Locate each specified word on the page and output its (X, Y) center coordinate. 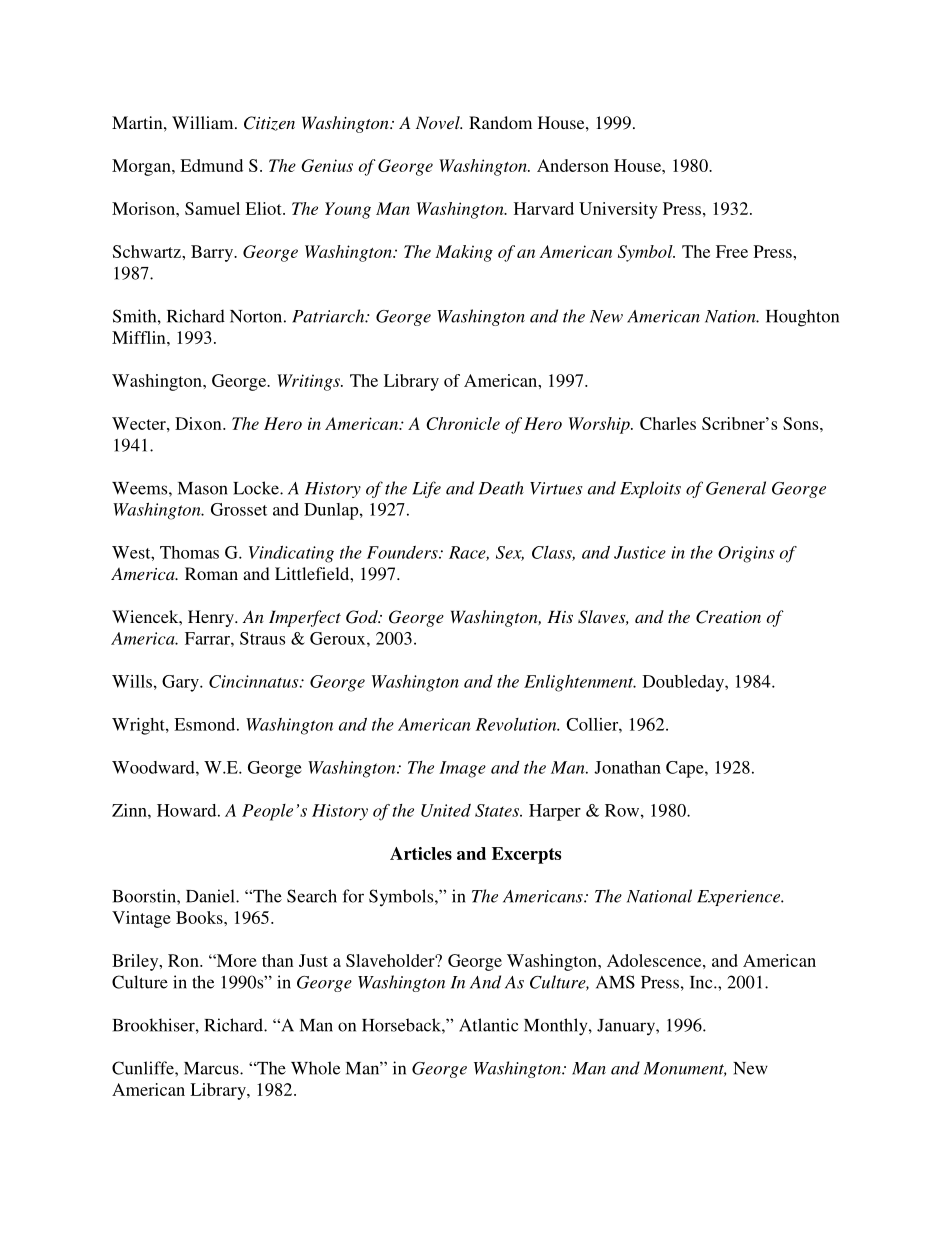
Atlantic (488, 1025)
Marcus (212, 1068)
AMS (615, 982)
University (618, 210)
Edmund (211, 165)
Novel (439, 122)
